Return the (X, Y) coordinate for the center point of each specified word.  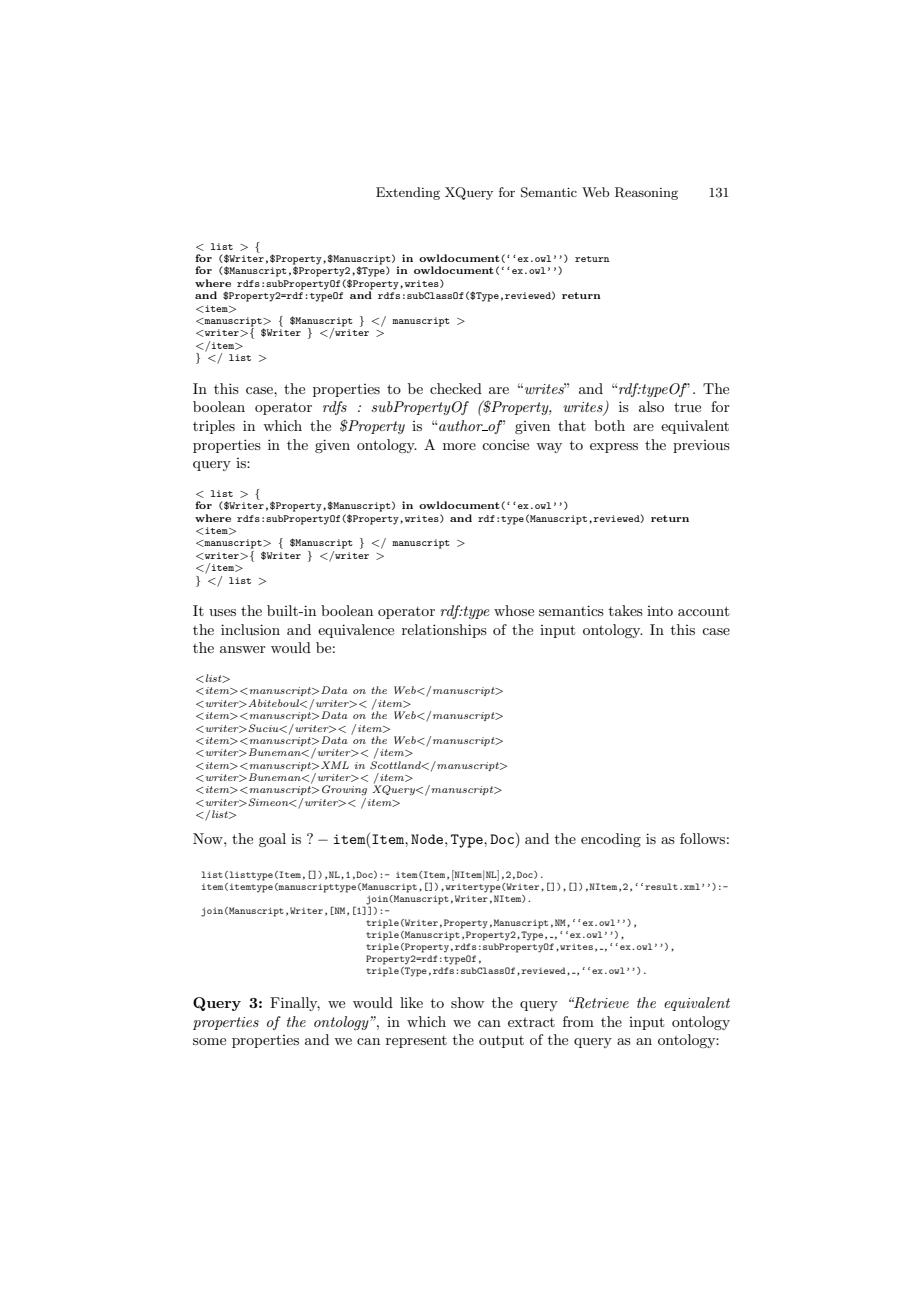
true (687, 407)
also (651, 406)
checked (456, 388)
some (209, 1041)
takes (626, 610)
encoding (611, 840)
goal (272, 840)
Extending (408, 193)
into (660, 611)
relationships (444, 631)
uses (222, 612)
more (459, 446)
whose (514, 610)
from (578, 1021)
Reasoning (646, 193)
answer (243, 649)
